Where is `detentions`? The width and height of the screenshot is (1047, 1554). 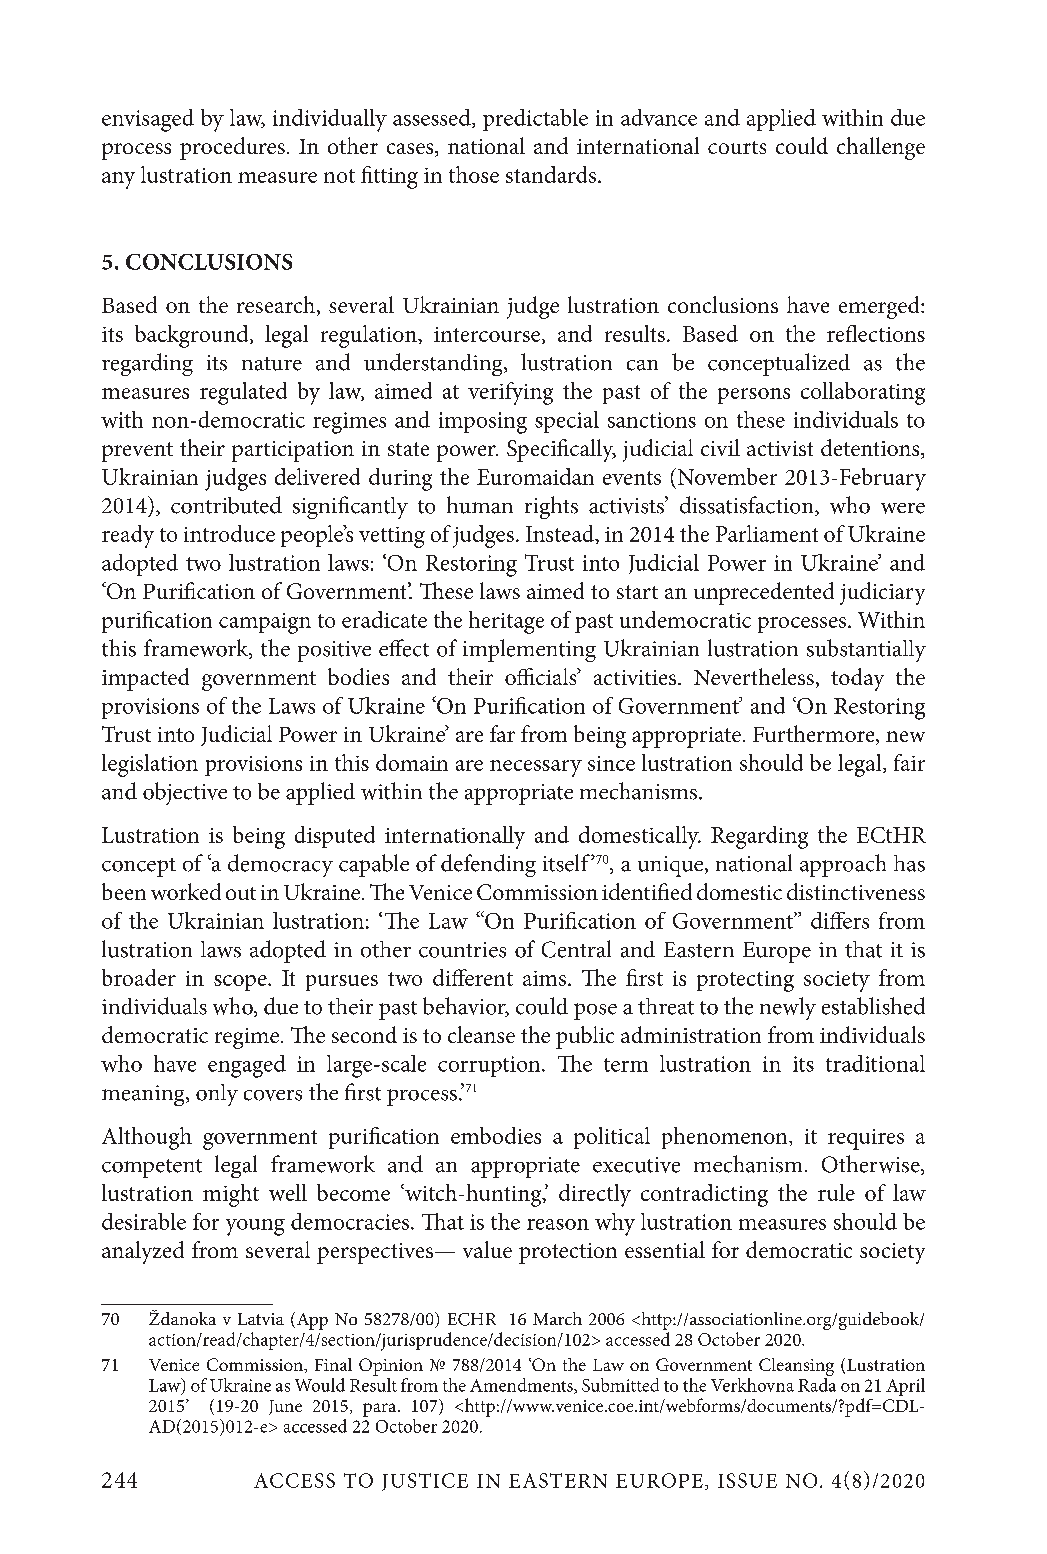 detentions is located at coordinates (871, 449).
